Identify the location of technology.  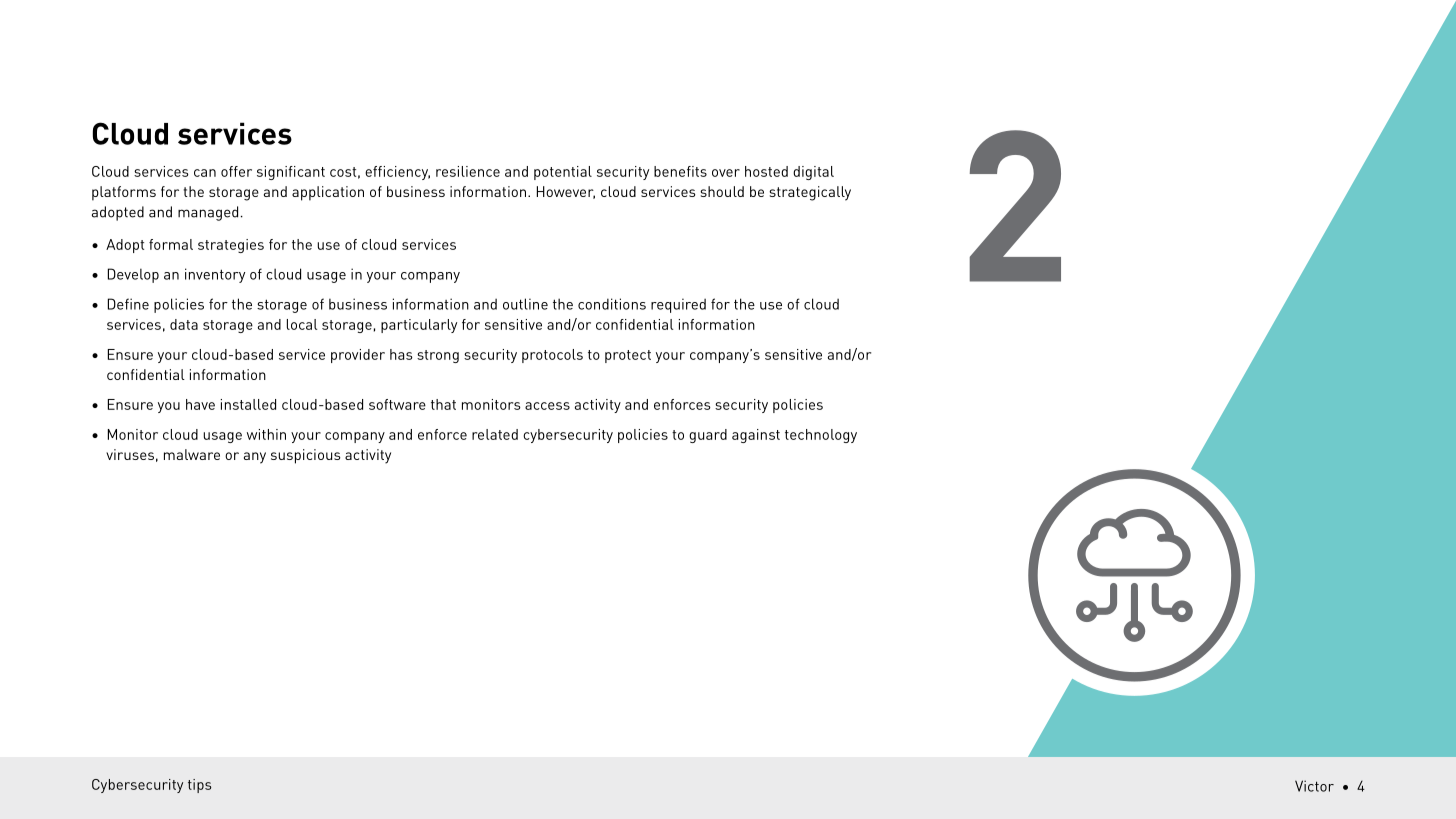
(821, 436).
